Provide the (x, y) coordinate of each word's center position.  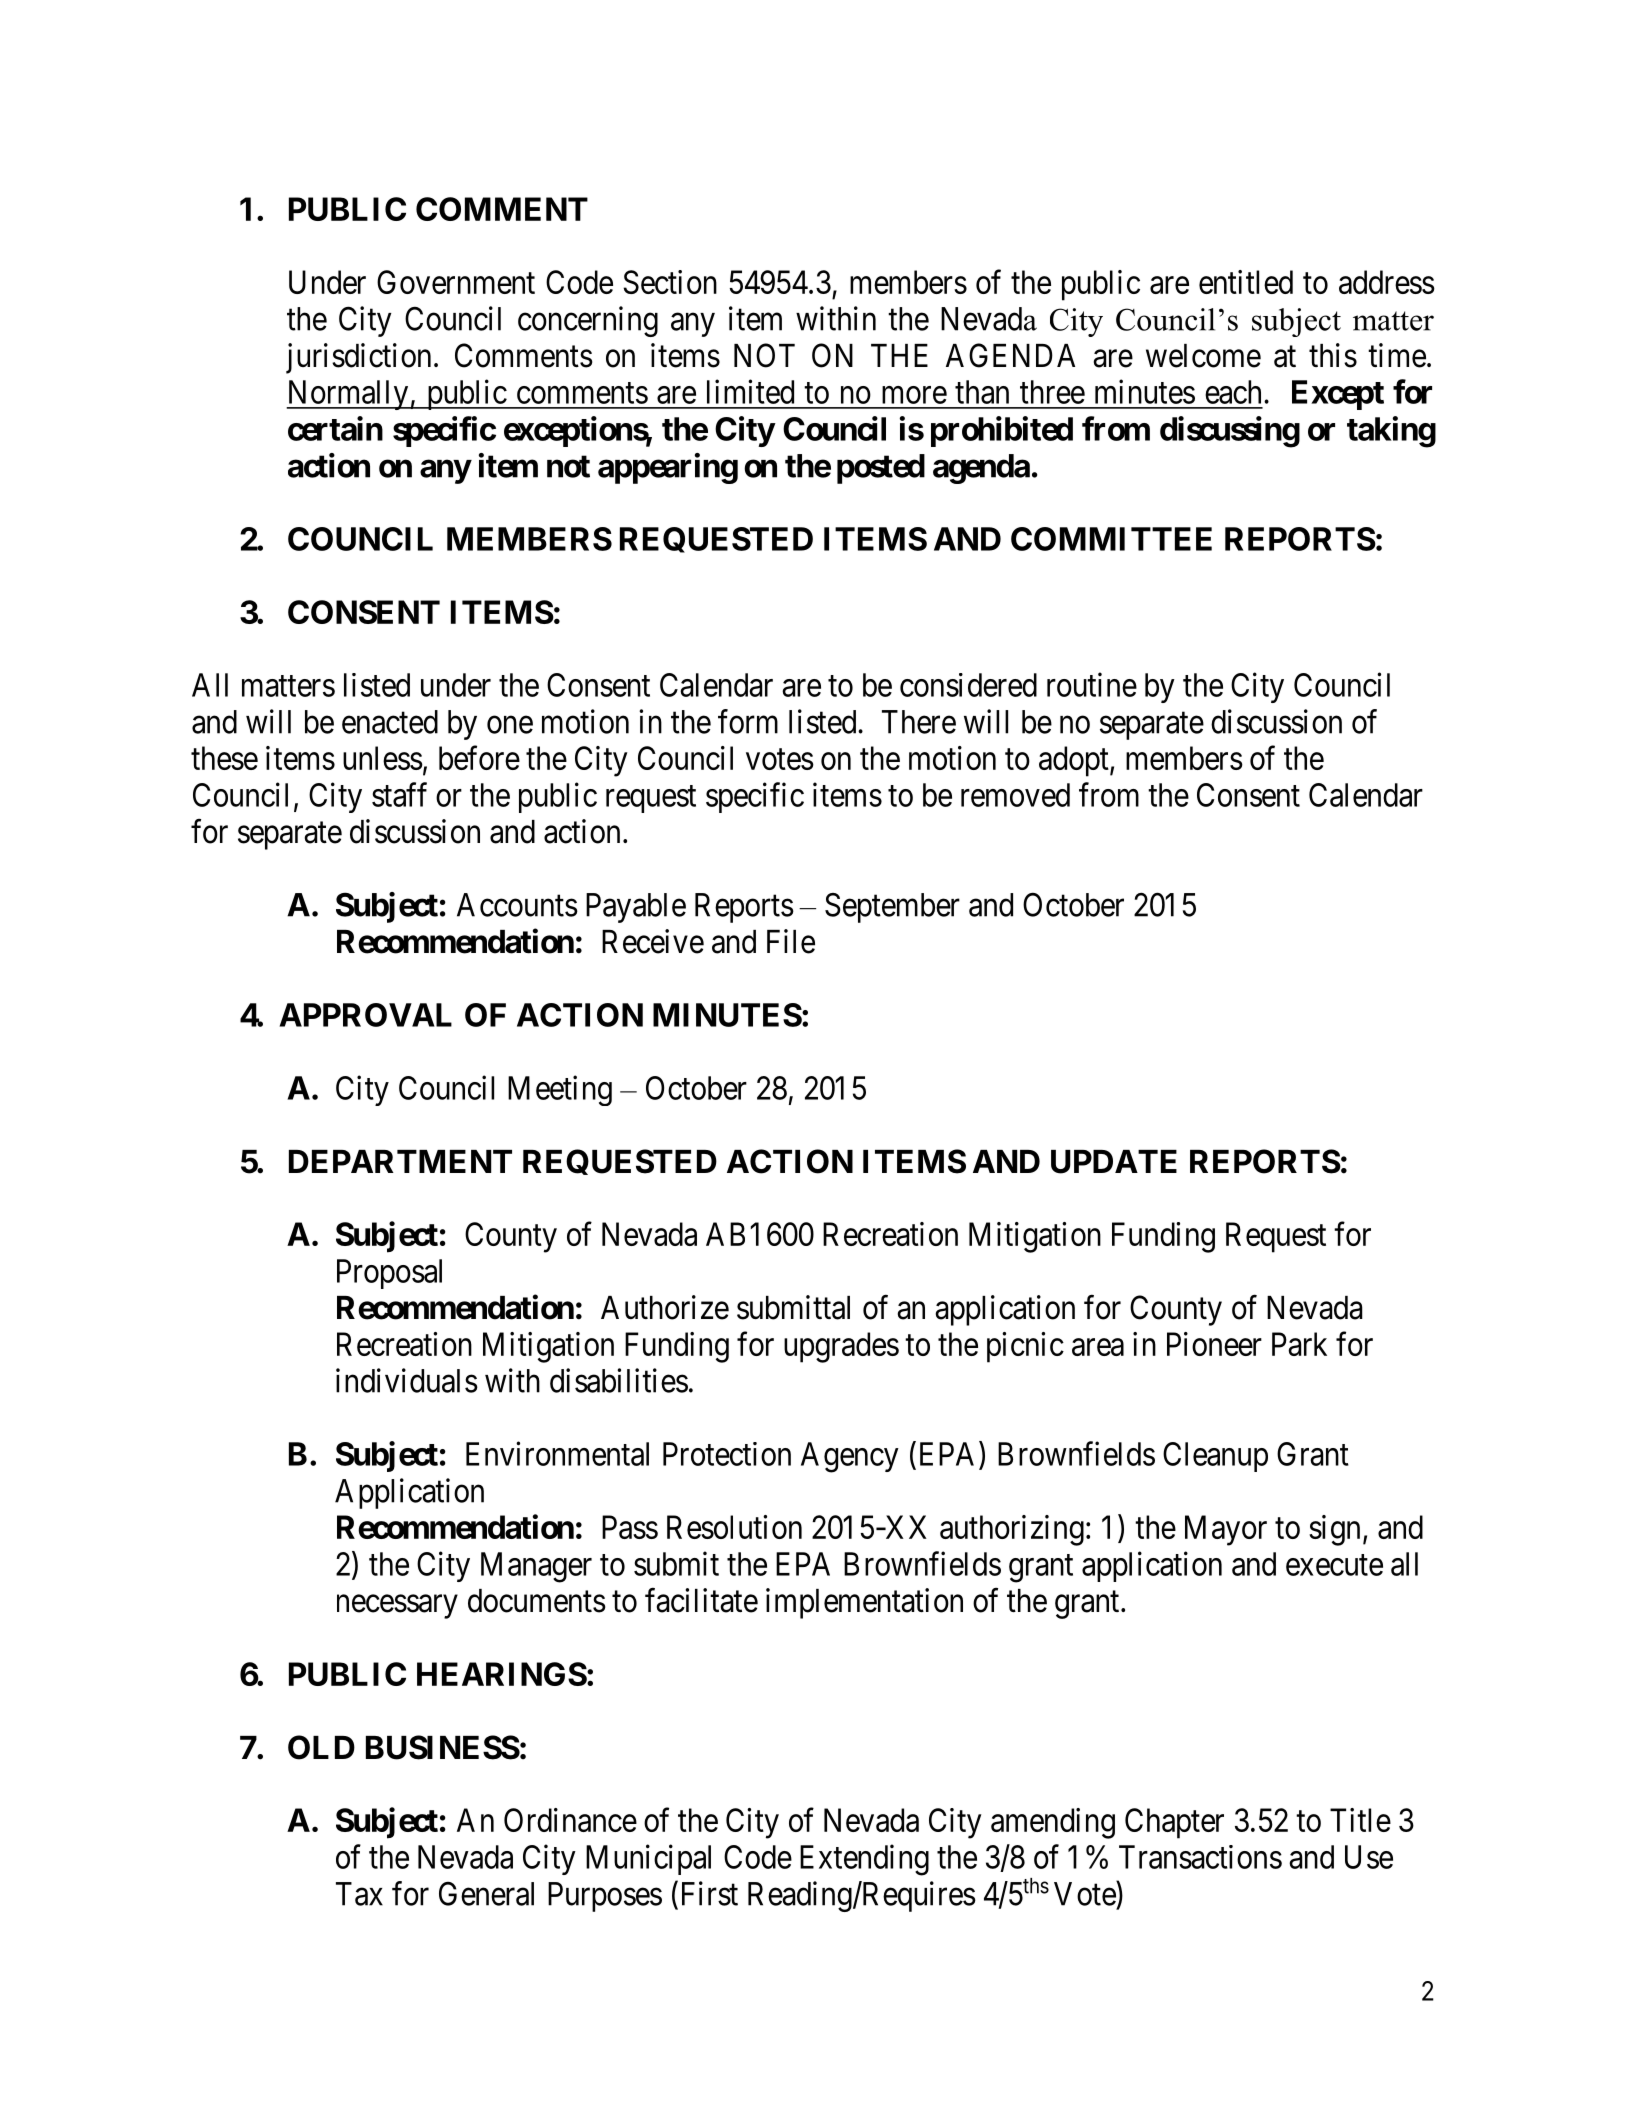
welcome (1203, 356)
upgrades (841, 1347)
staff (399, 794)
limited (750, 391)
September (892, 908)
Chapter (1174, 1823)
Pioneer (1214, 1344)
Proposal (389, 1274)
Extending (864, 1860)
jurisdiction (358, 358)
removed (1015, 795)
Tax (359, 1894)
